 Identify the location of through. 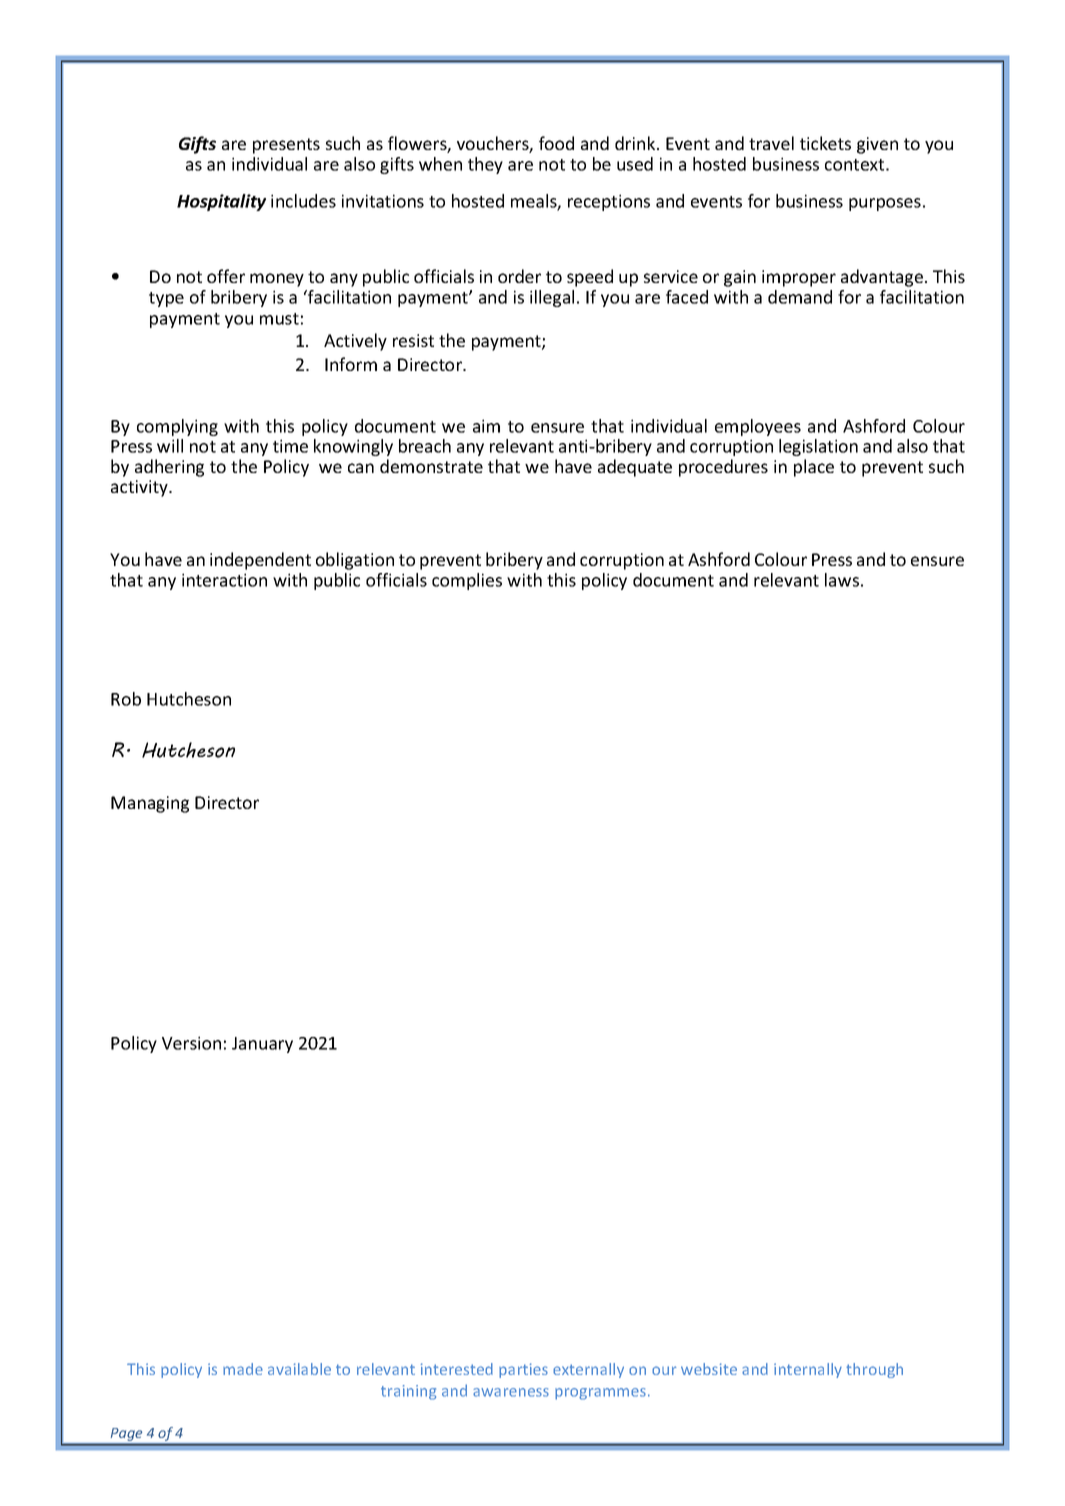
(874, 1370).
